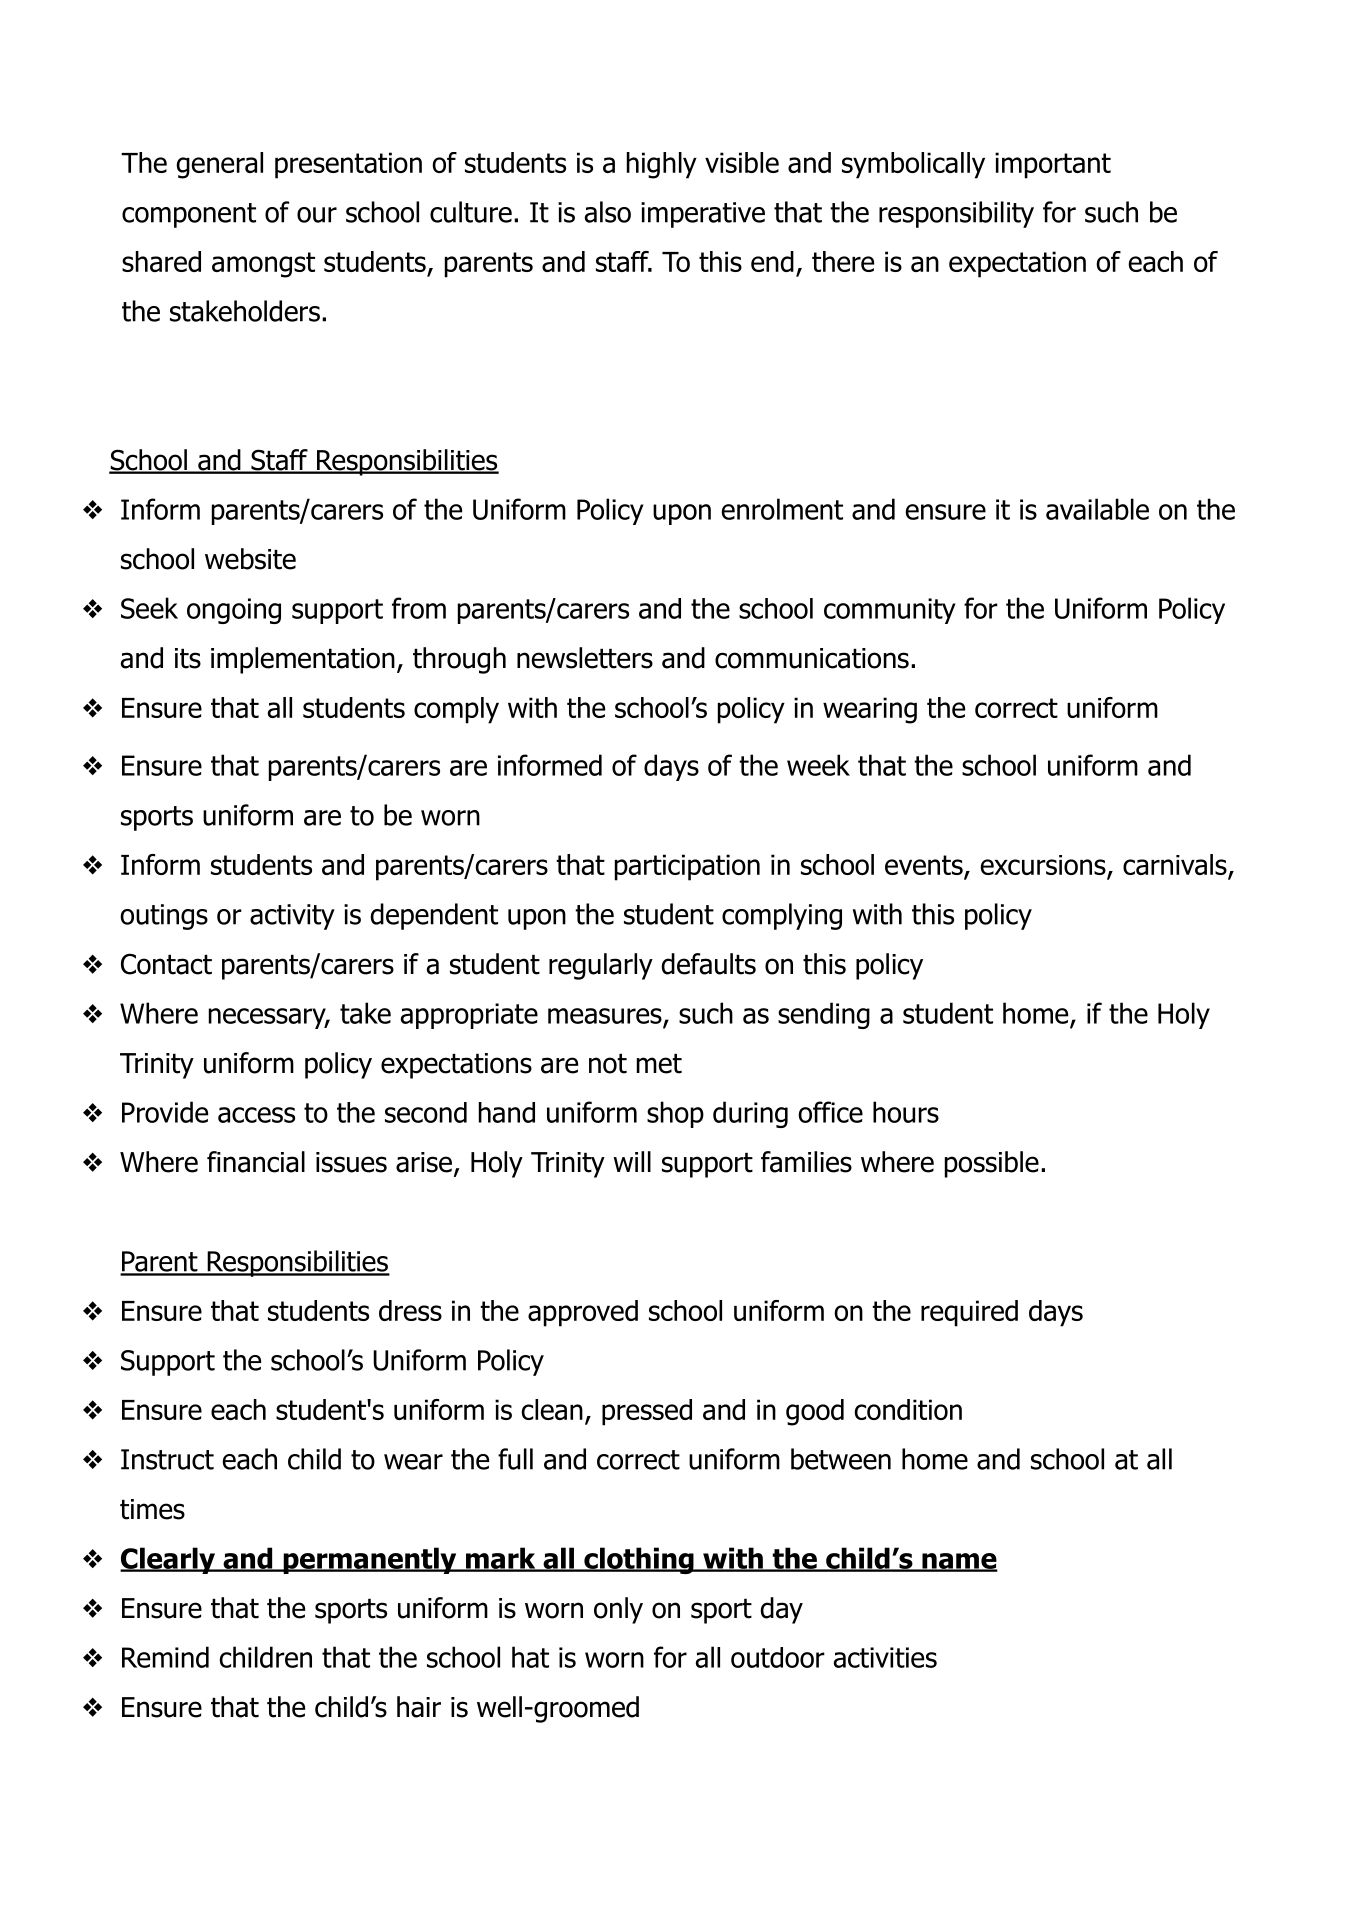 This screenshot has width=1357, height=1918. I want to click on Instruct, so click(167, 1459).
